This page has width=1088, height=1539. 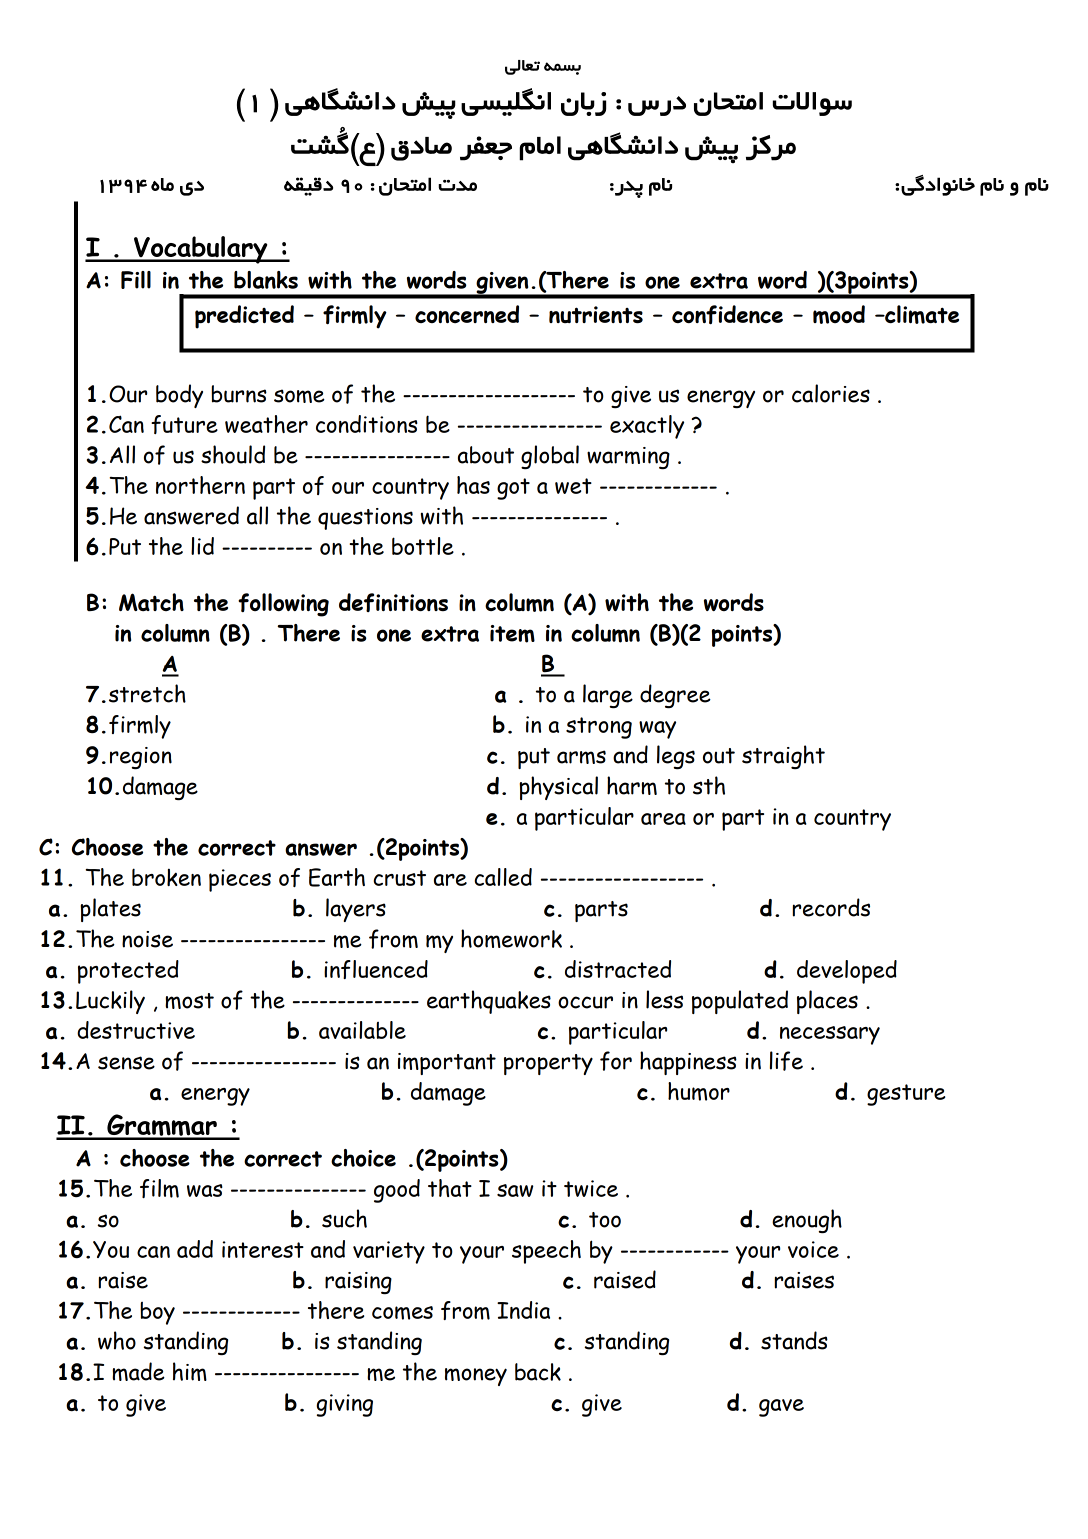 I want to click on mood, so click(x=839, y=314).
